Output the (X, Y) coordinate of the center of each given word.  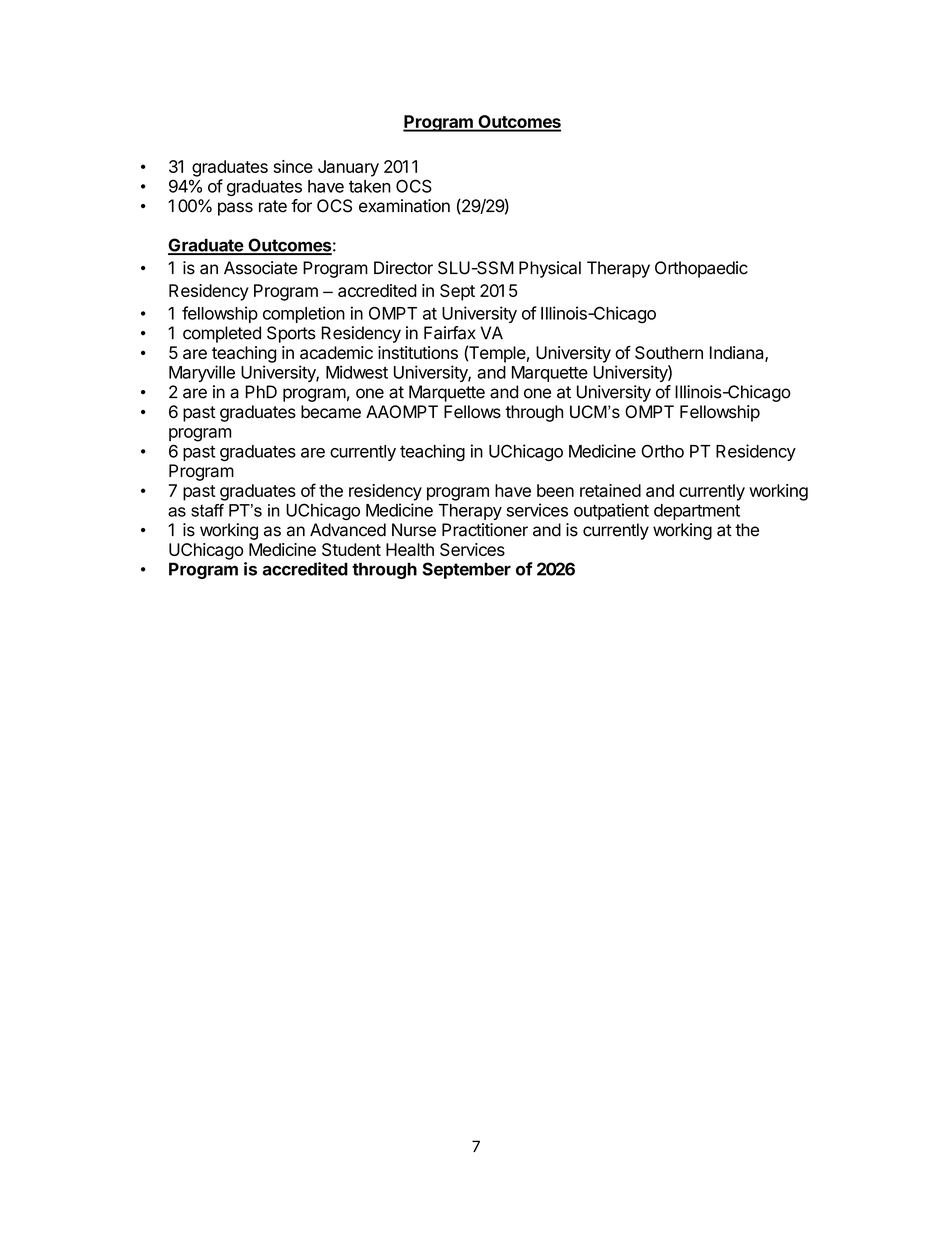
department (697, 512)
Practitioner (485, 530)
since (293, 166)
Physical (550, 269)
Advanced (348, 530)
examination (404, 206)
